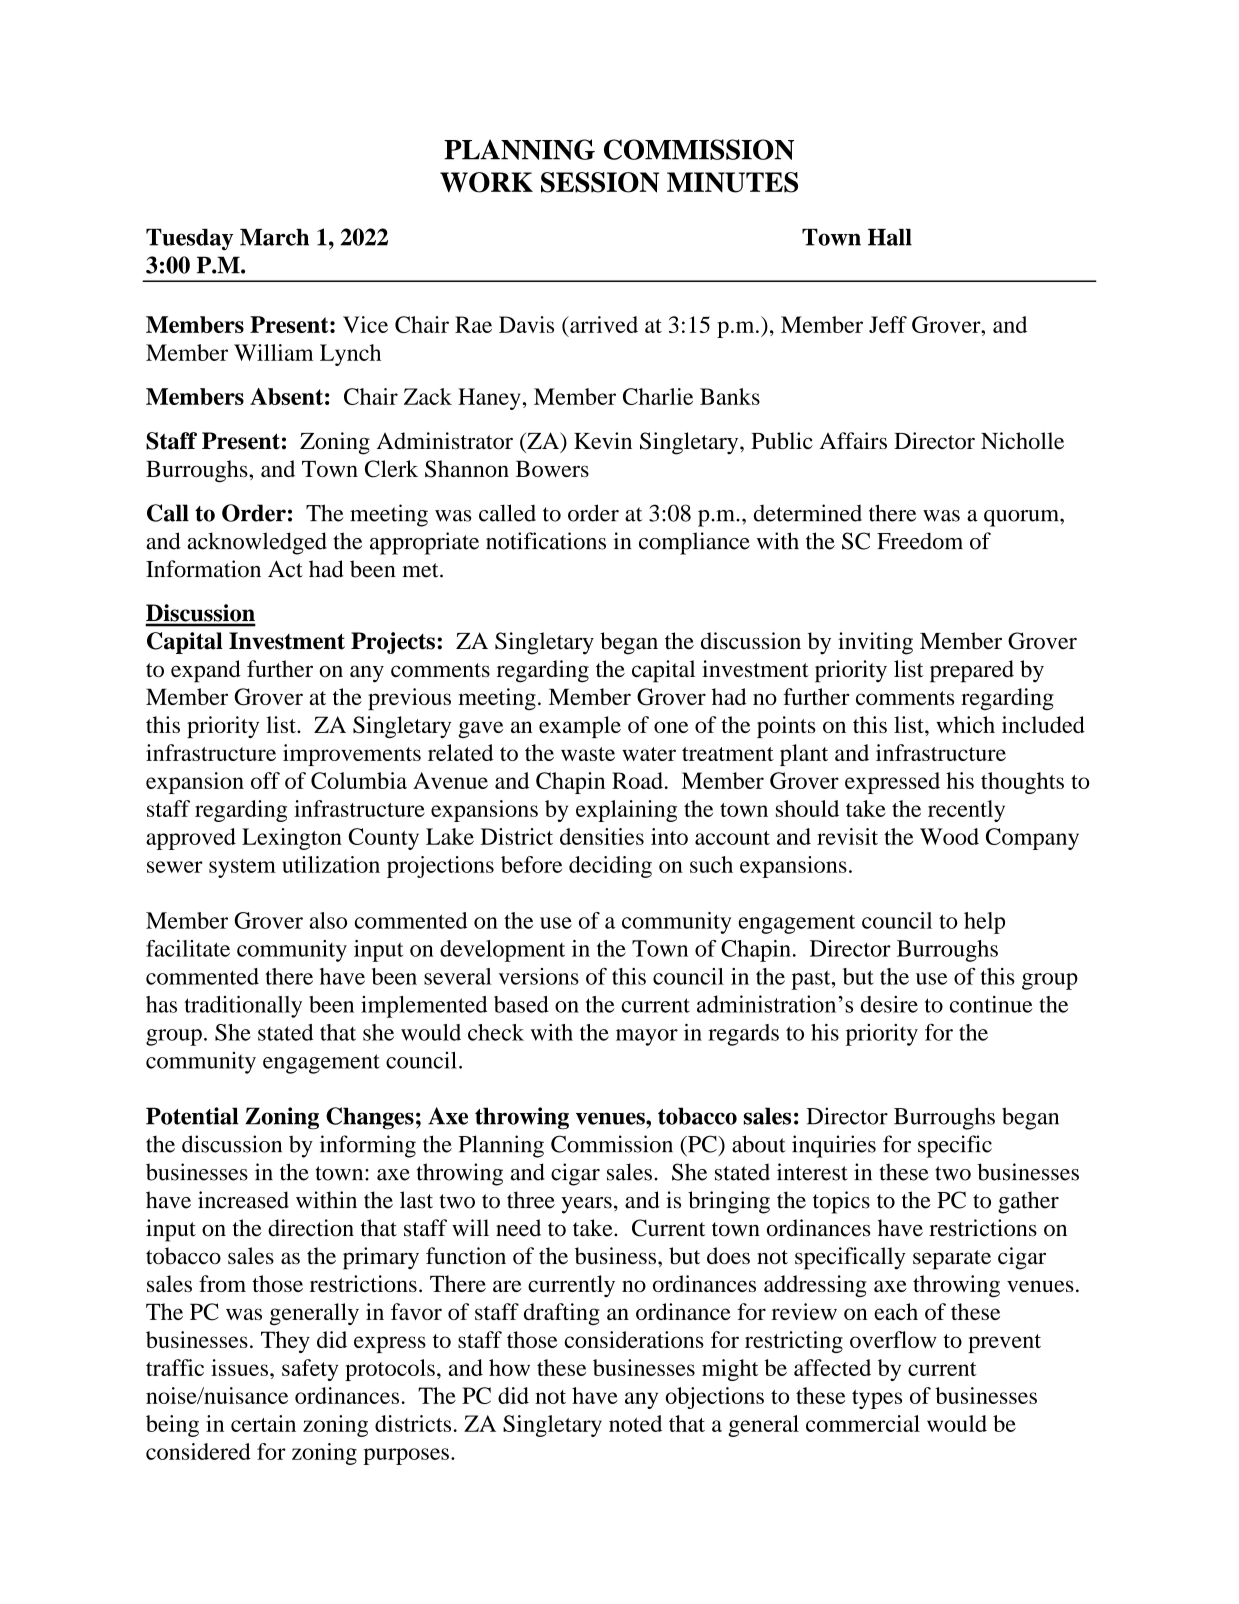 This screenshot has width=1239, height=1604. I want to click on Hall, so click(890, 237).
